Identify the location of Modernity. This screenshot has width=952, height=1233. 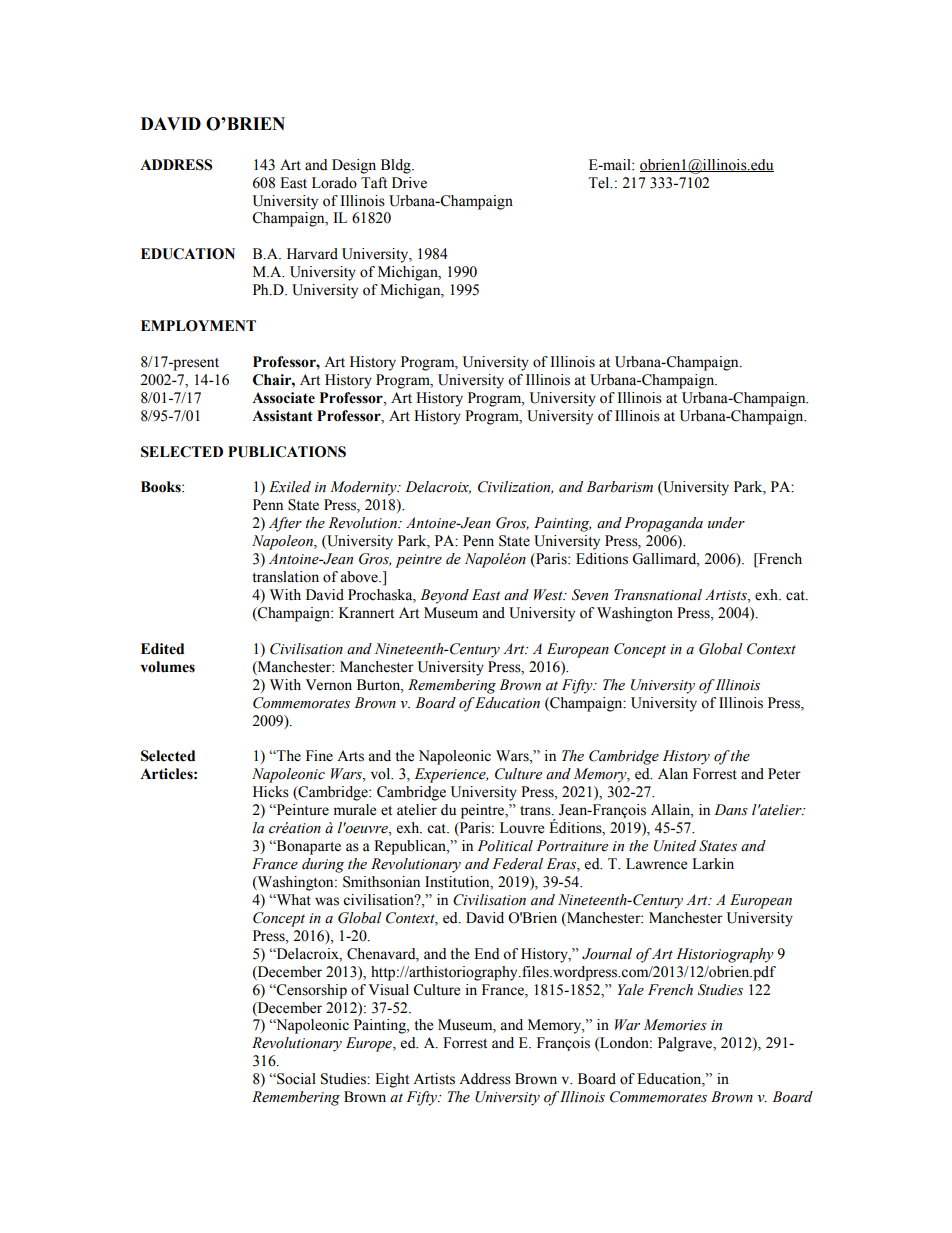
(364, 488).
